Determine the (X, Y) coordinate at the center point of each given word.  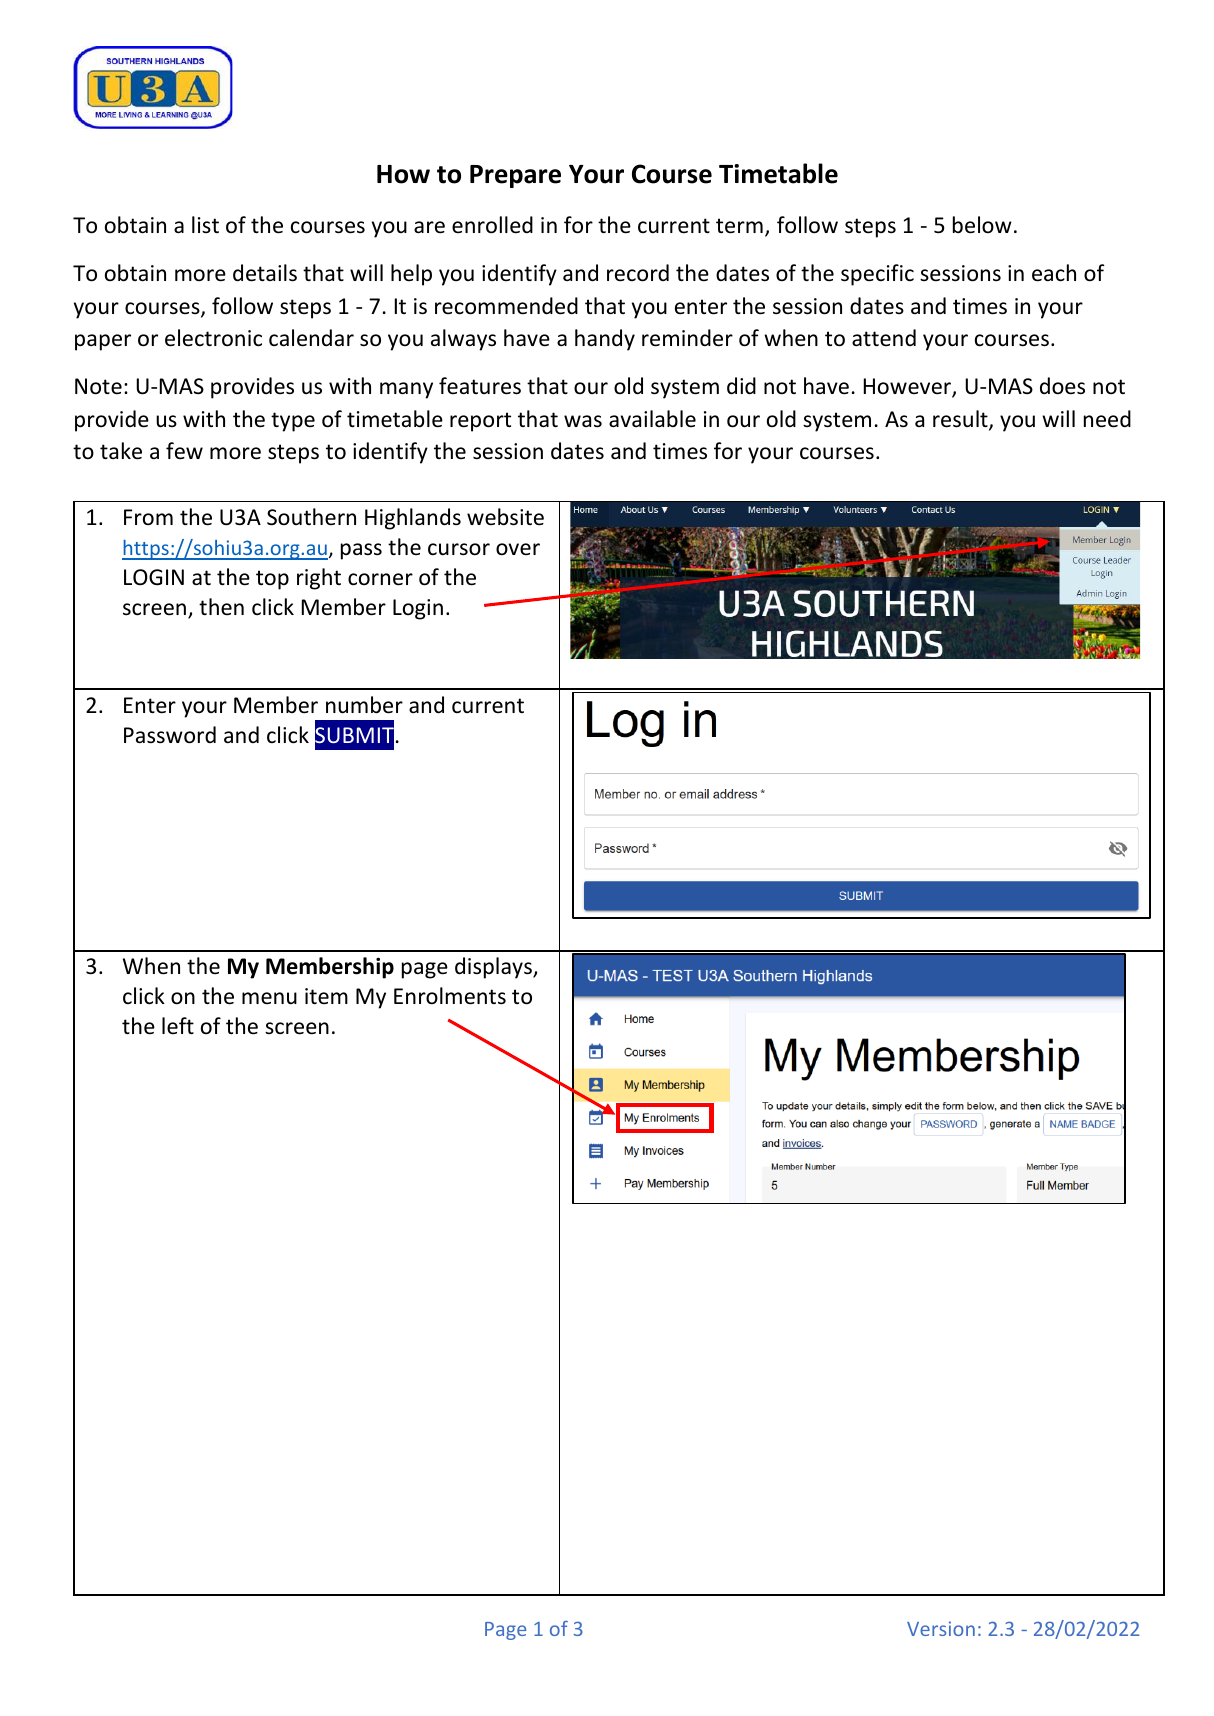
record (638, 273)
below (982, 225)
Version (941, 1628)
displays (494, 968)
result (961, 420)
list (205, 224)
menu (269, 998)
